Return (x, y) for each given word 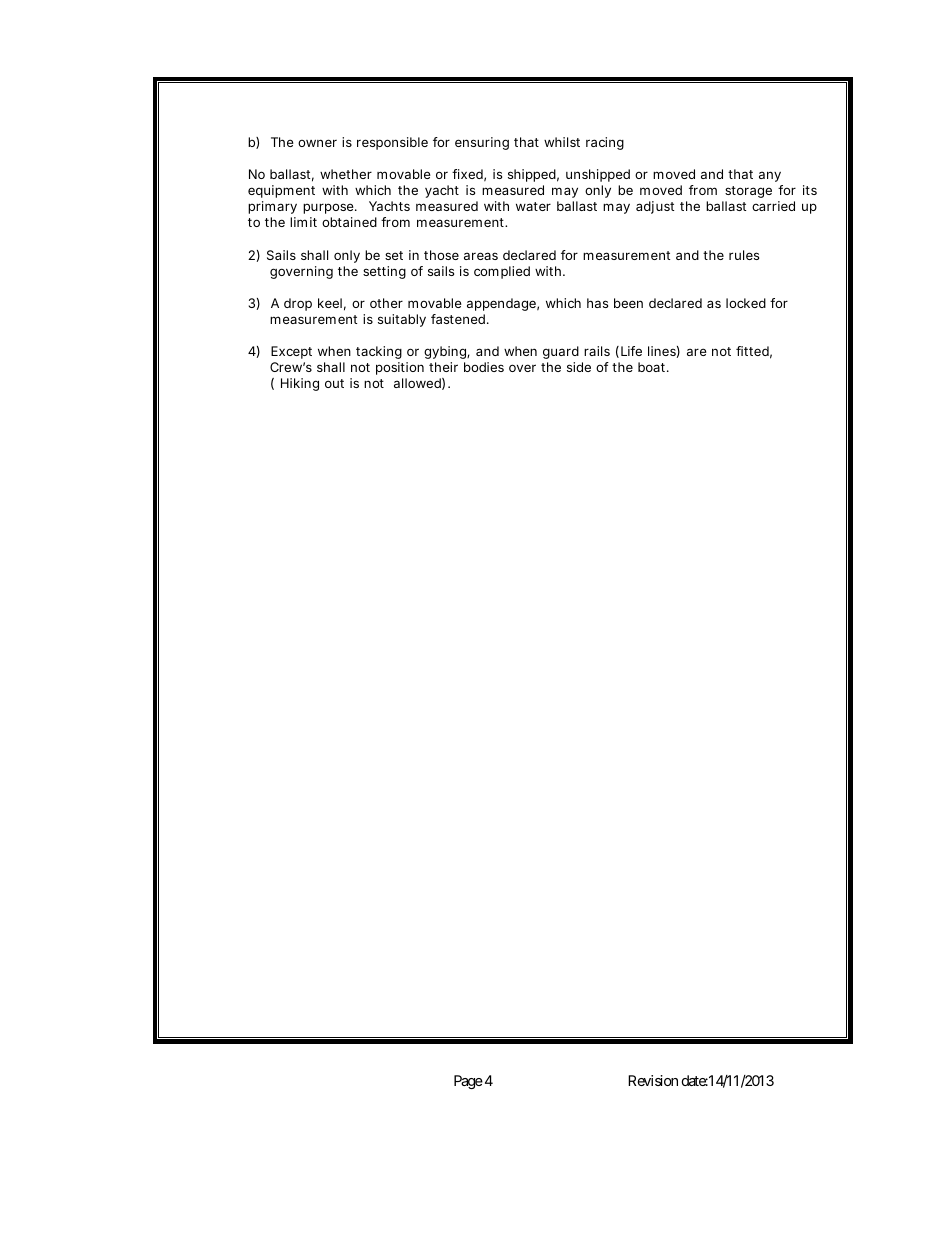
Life (631, 351)
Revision (653, 1080)
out (334, 383)
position (400, 368)
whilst (562, 142)
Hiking (300, 384)
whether (346, 174)
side (579, 367)
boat (653, 367)
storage (748, 192)
